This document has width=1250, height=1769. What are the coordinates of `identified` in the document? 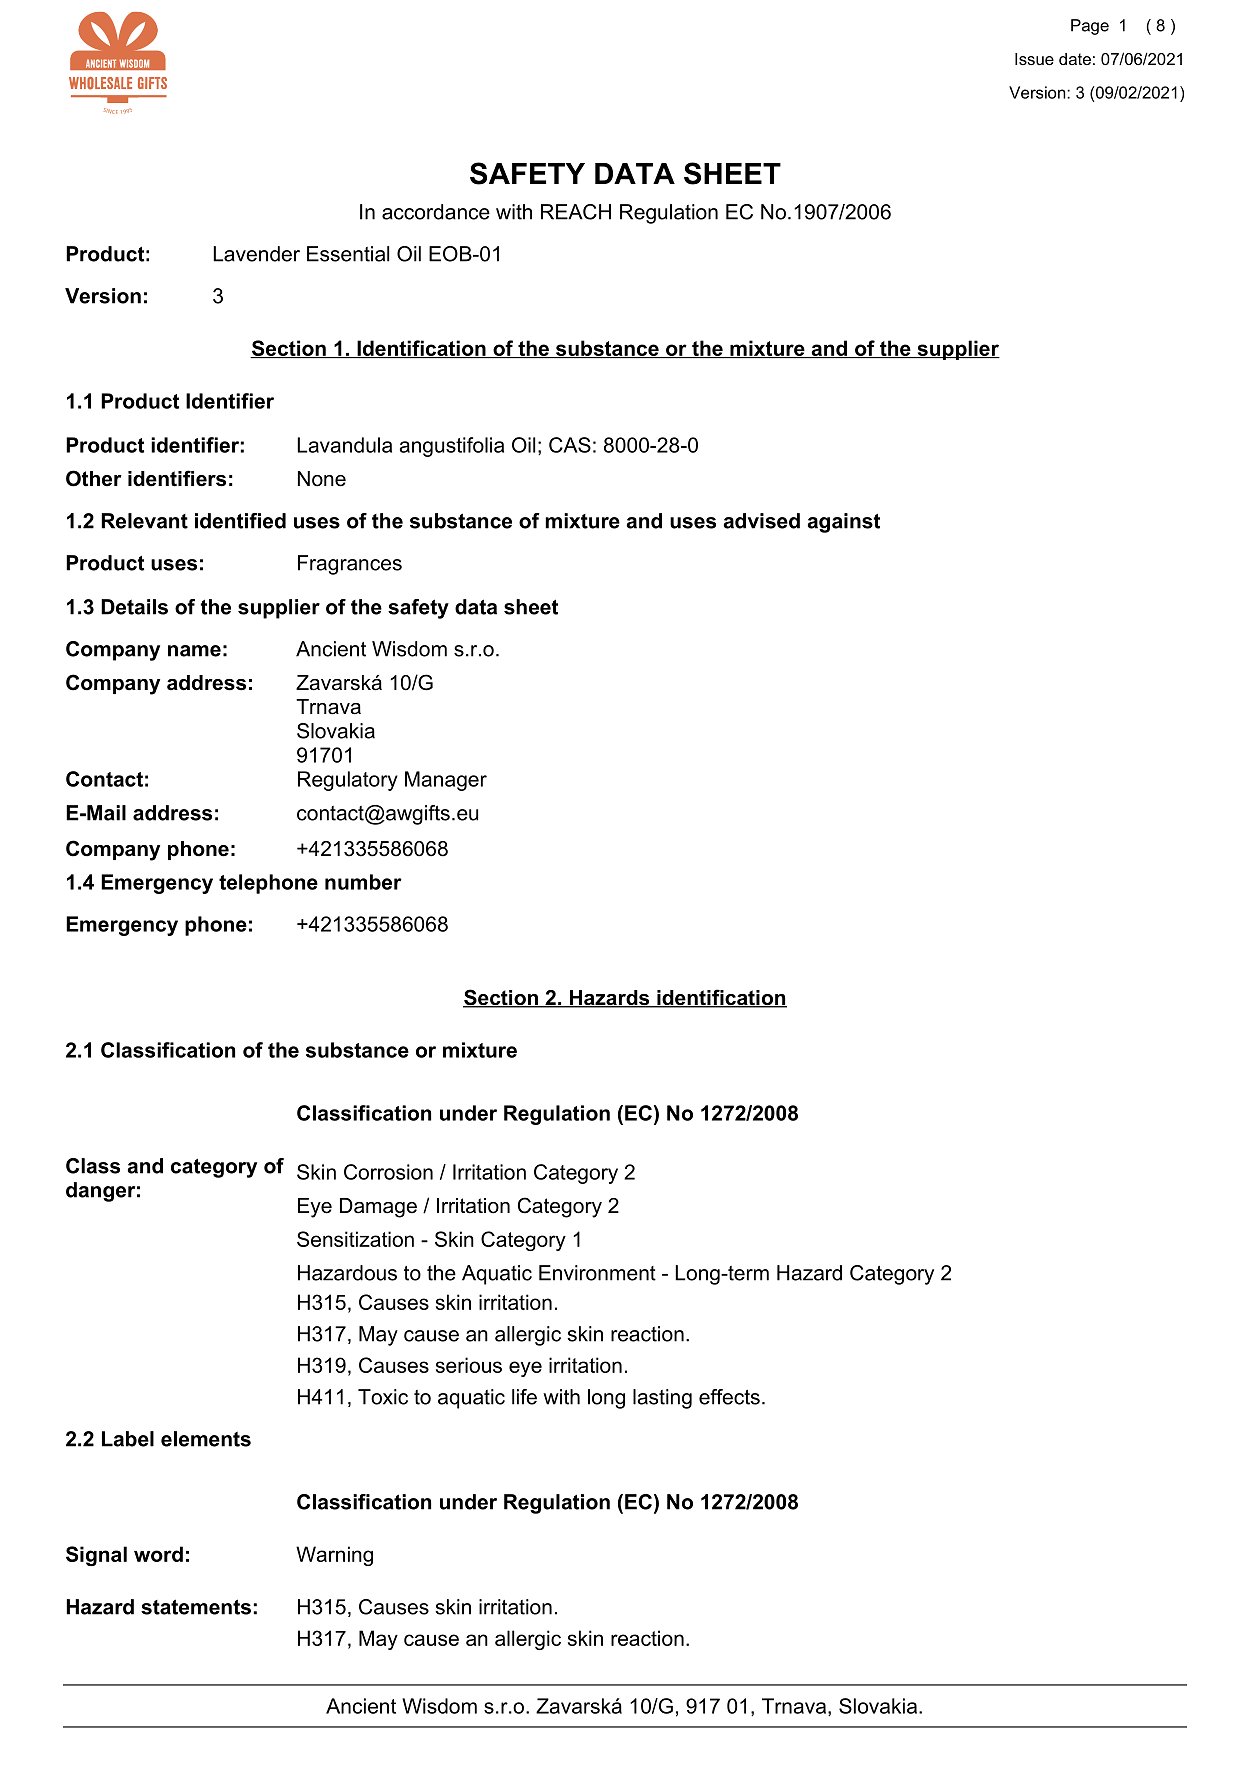 It's located at (240, 521).
